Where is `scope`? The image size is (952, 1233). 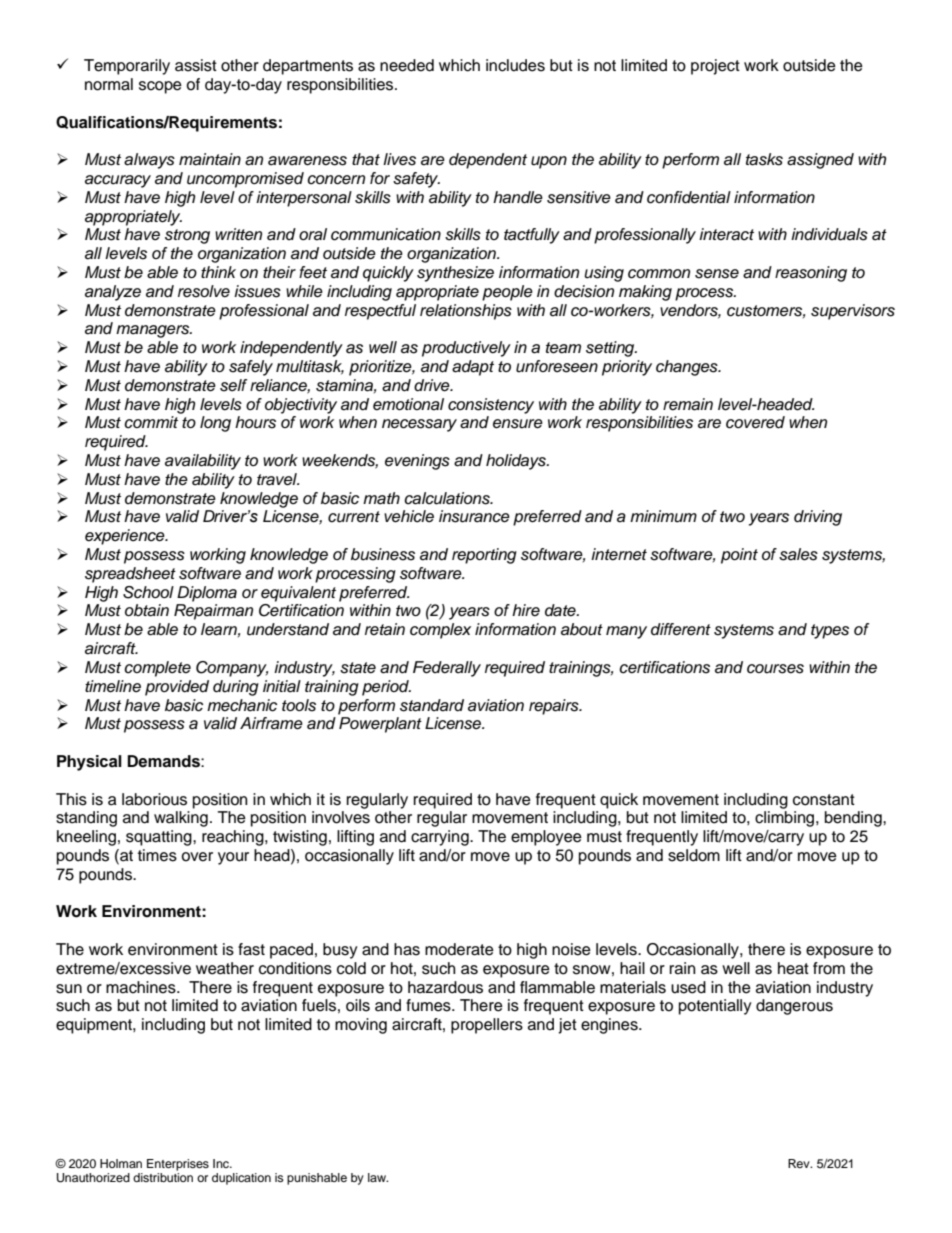 scope is located at coordinates (160, 87).
